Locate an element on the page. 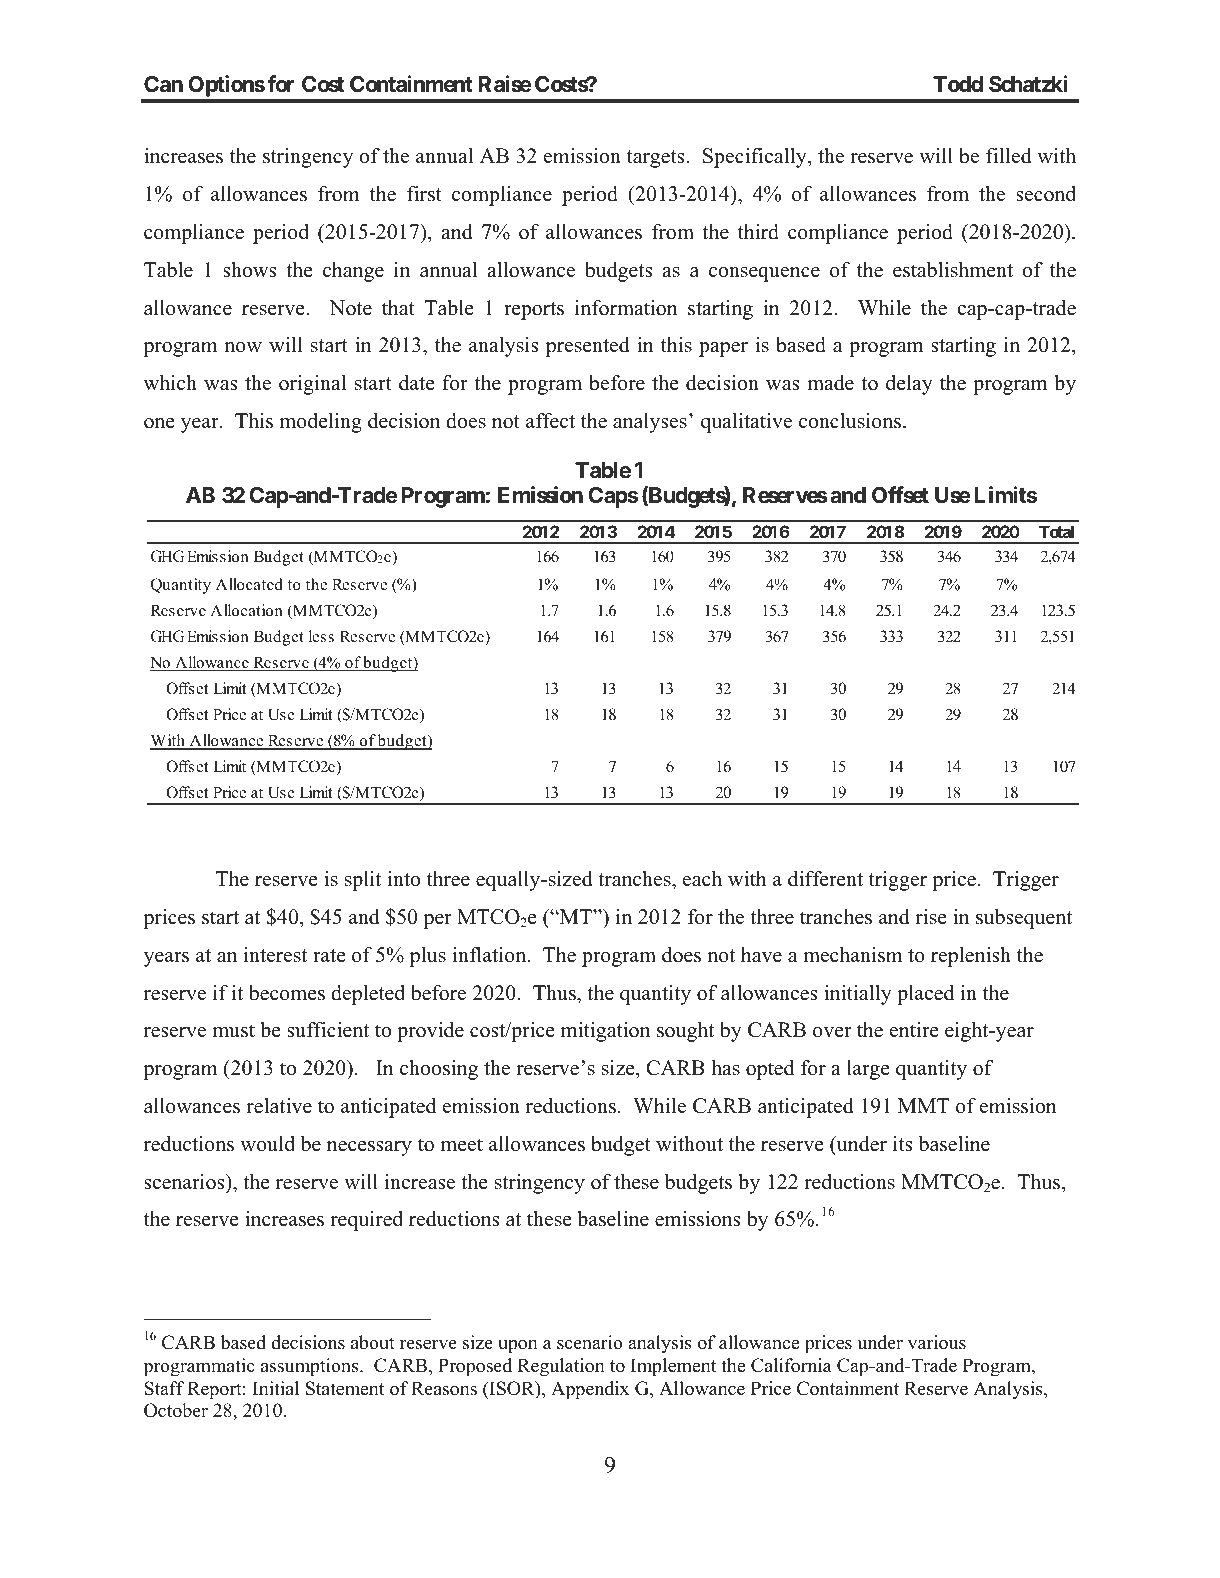 This page has height=1578, width=1220. targets is located at coordinates (657, 159).
